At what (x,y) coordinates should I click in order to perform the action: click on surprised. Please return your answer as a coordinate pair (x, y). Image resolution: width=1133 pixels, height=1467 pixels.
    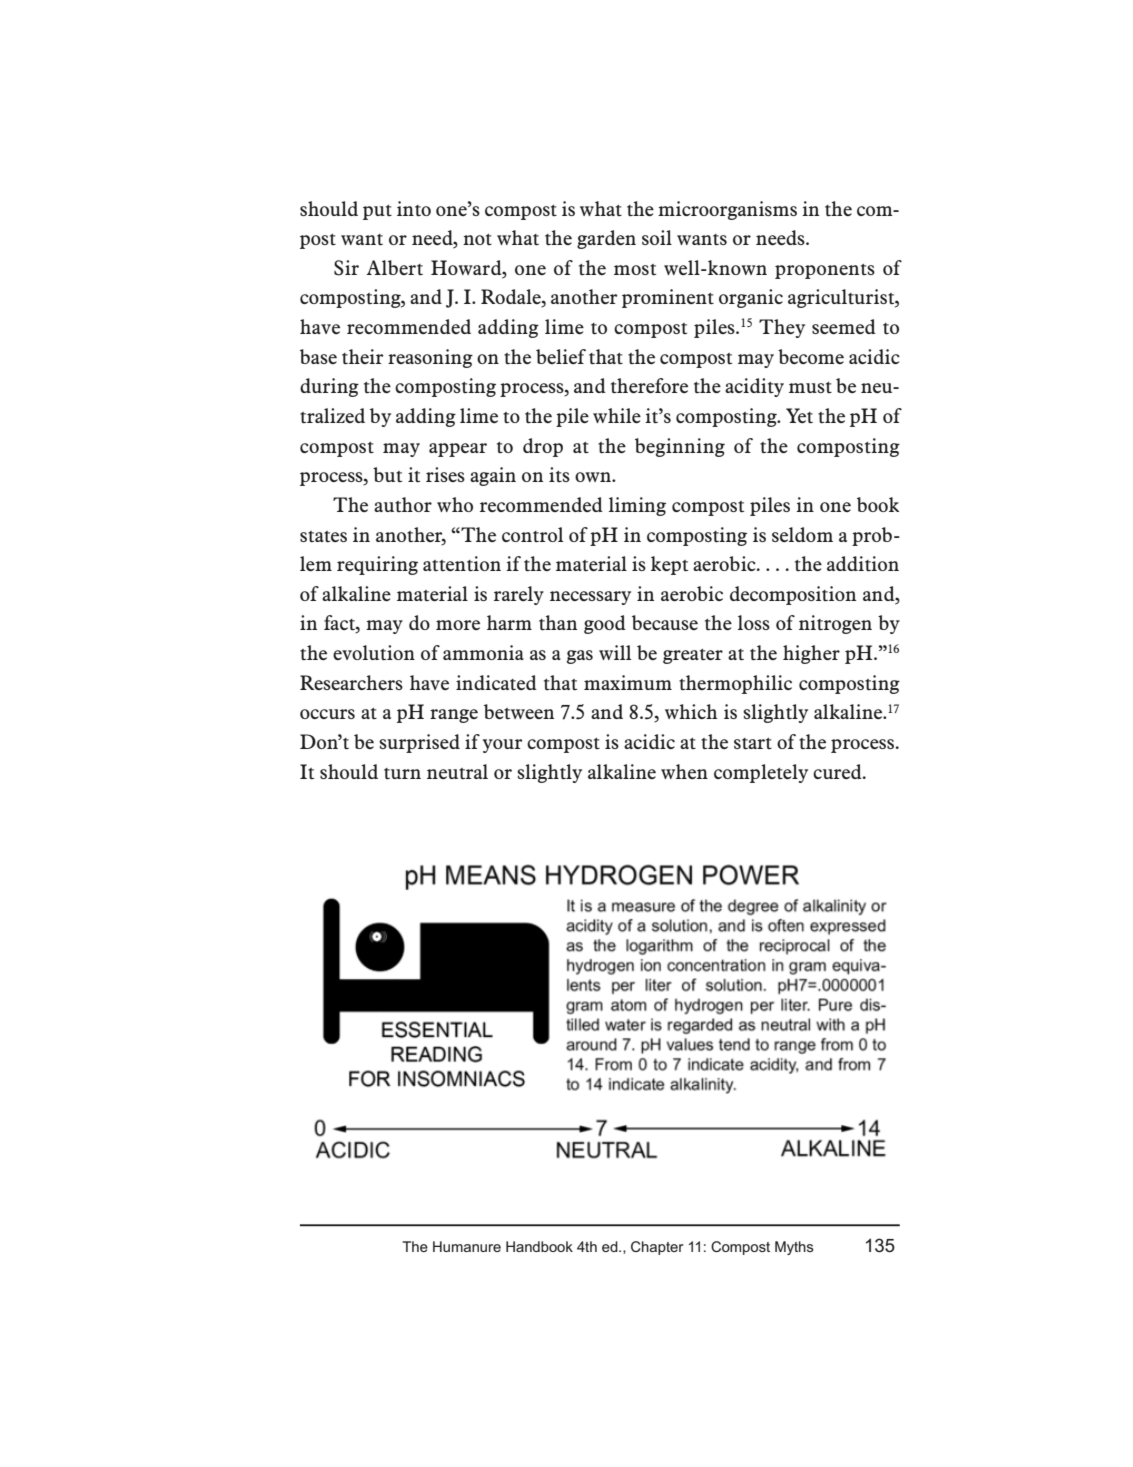
    Looking at the image, I should click on (419, 743).
